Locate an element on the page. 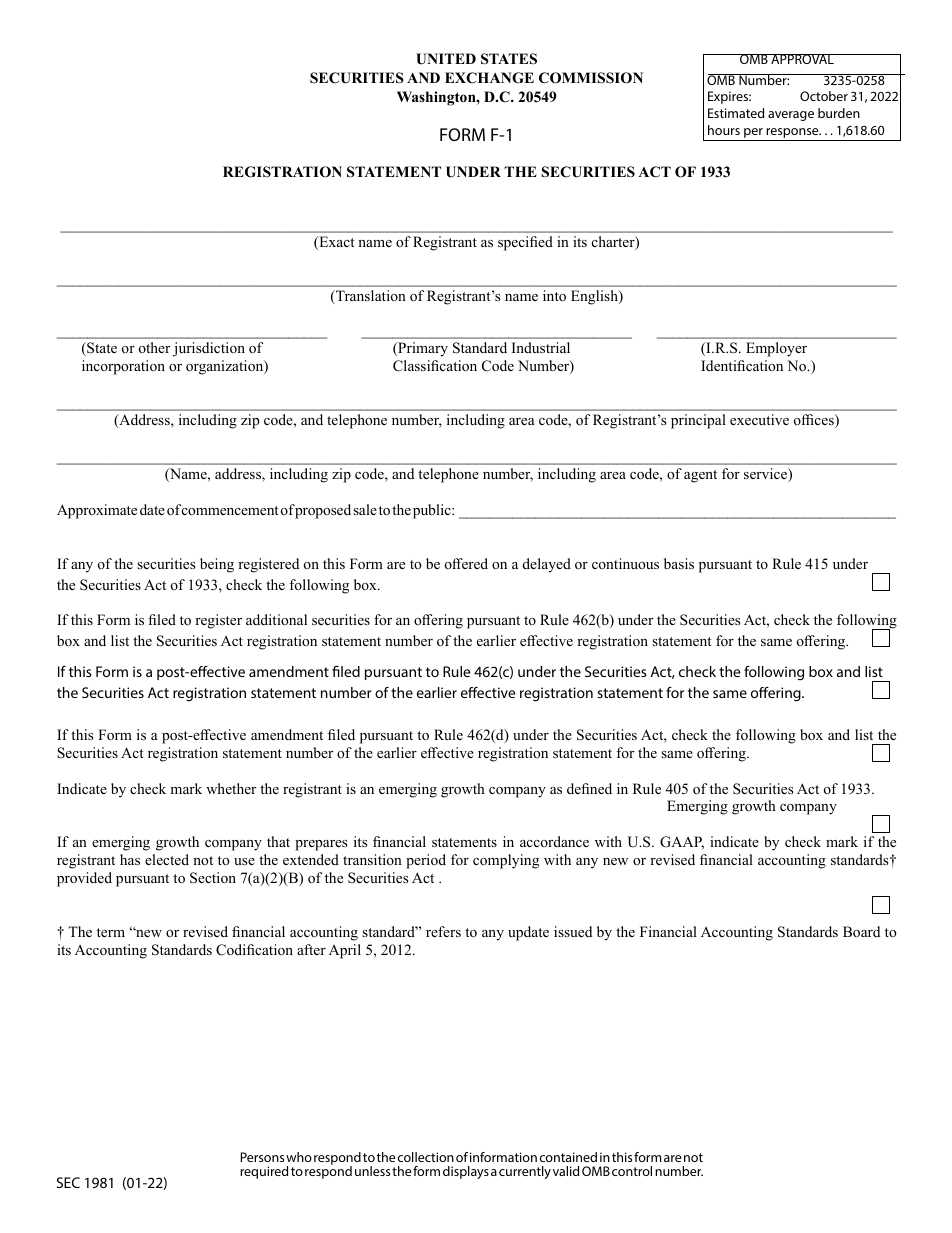 This image has height=1233, width=952. average is located at coordinates (791, 116).
